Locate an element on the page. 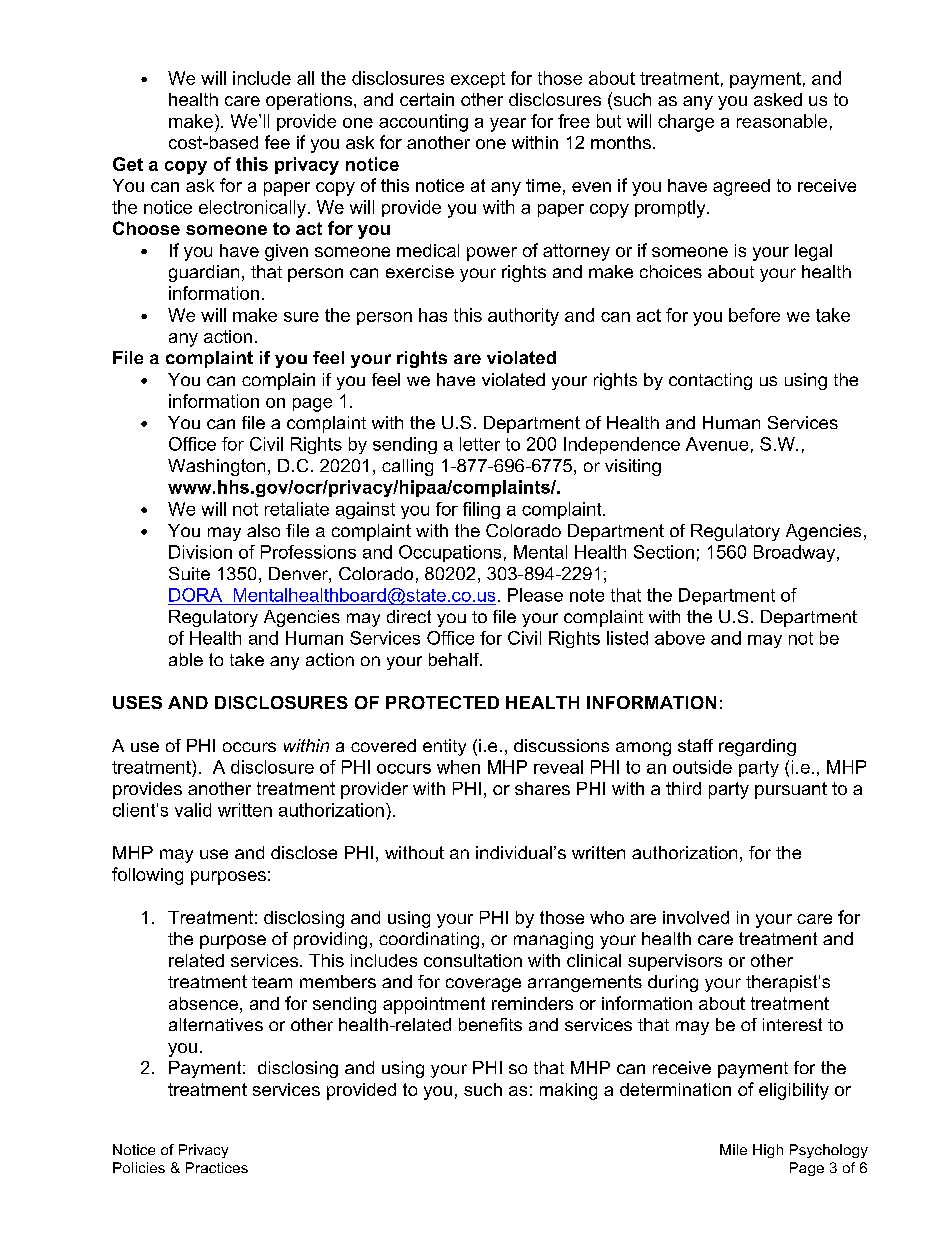  Washington is located at coordinates (216, 467).
